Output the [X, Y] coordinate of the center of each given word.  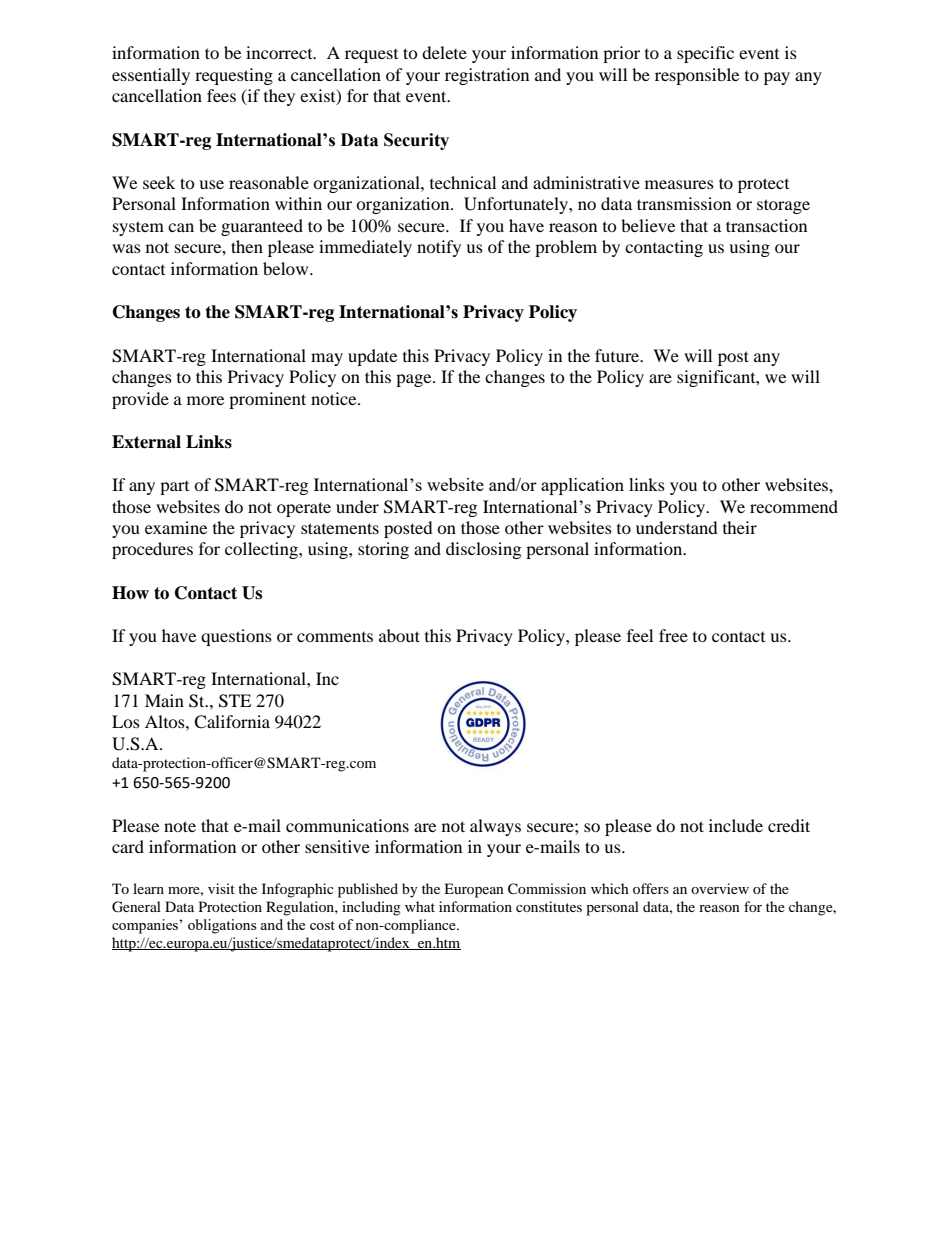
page [415, 380]
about [399, 635]
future [618, 355]
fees [221, 95]
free [673, 635]
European [474, 890]
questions [236, 637]
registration [487, 76]
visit [221, 888]
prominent [267, 400]
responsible [697, 76]
